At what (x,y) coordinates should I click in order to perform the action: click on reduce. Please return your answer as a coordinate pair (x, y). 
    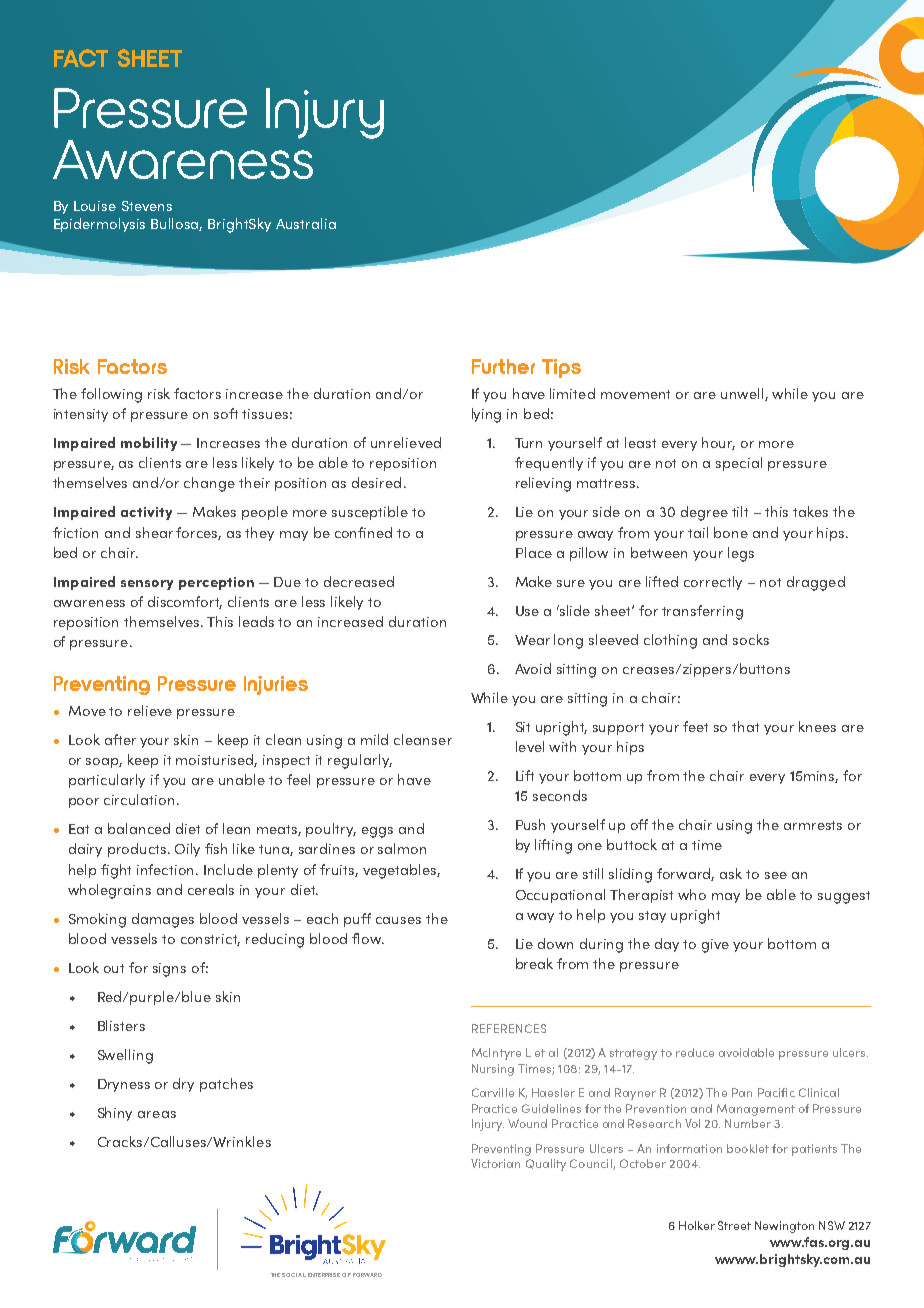
    Looking at the image, I should click on (695, 1052).
